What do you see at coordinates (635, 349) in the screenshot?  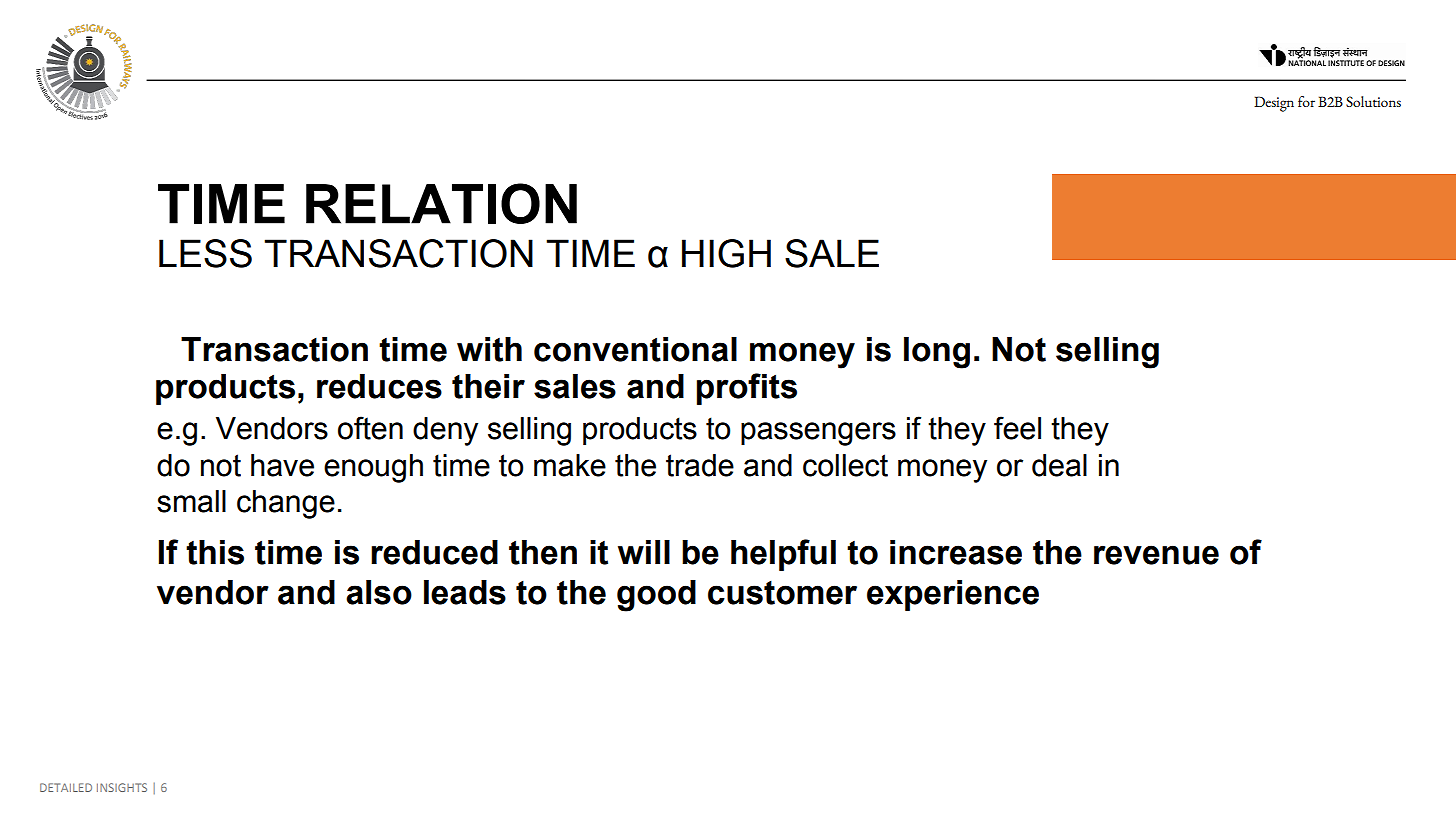 I see `conventional` at bounding box center [635, 349].
